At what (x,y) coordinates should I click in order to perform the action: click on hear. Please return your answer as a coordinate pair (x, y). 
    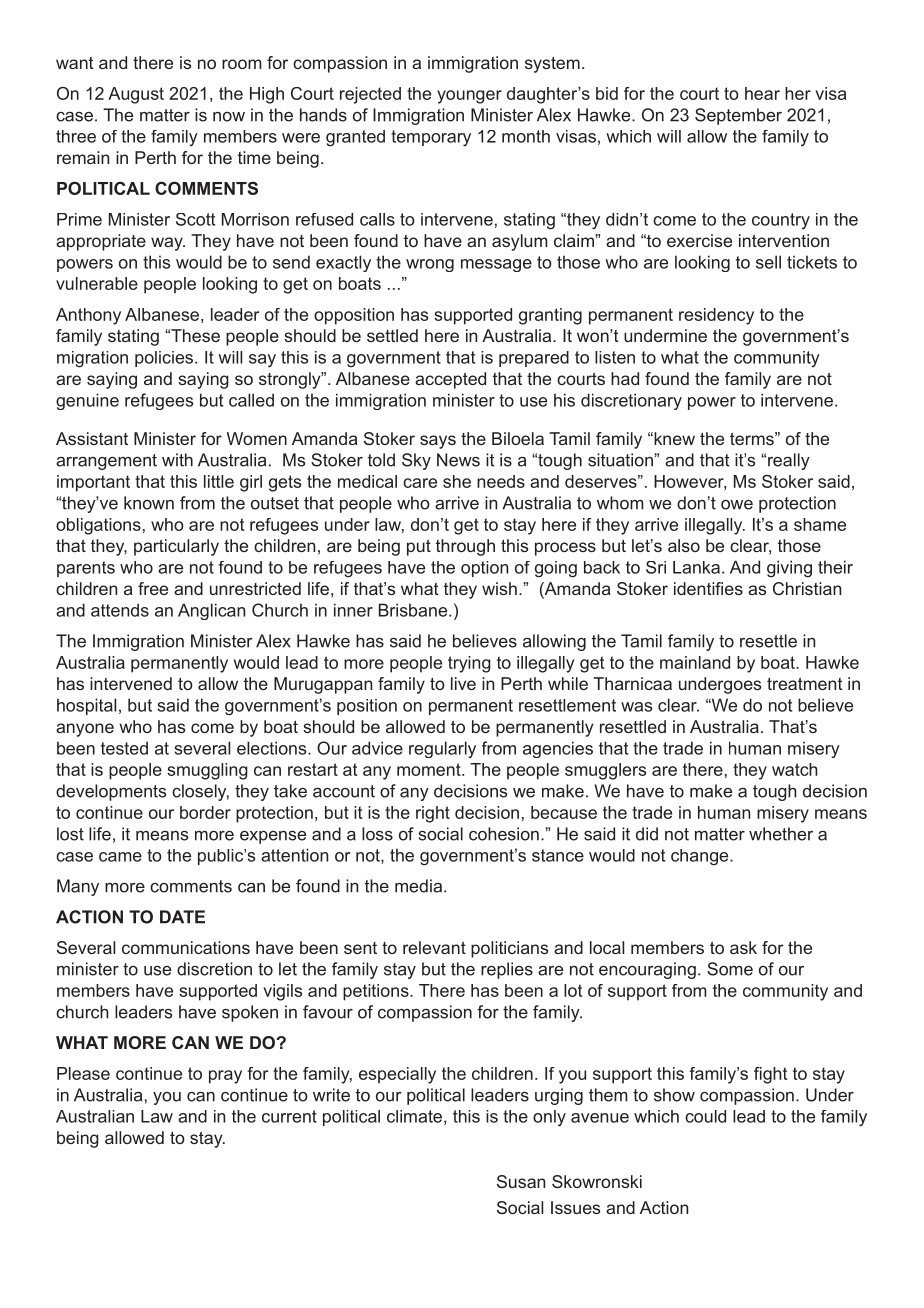
    Looking at the image, I should click on (762, 93).
